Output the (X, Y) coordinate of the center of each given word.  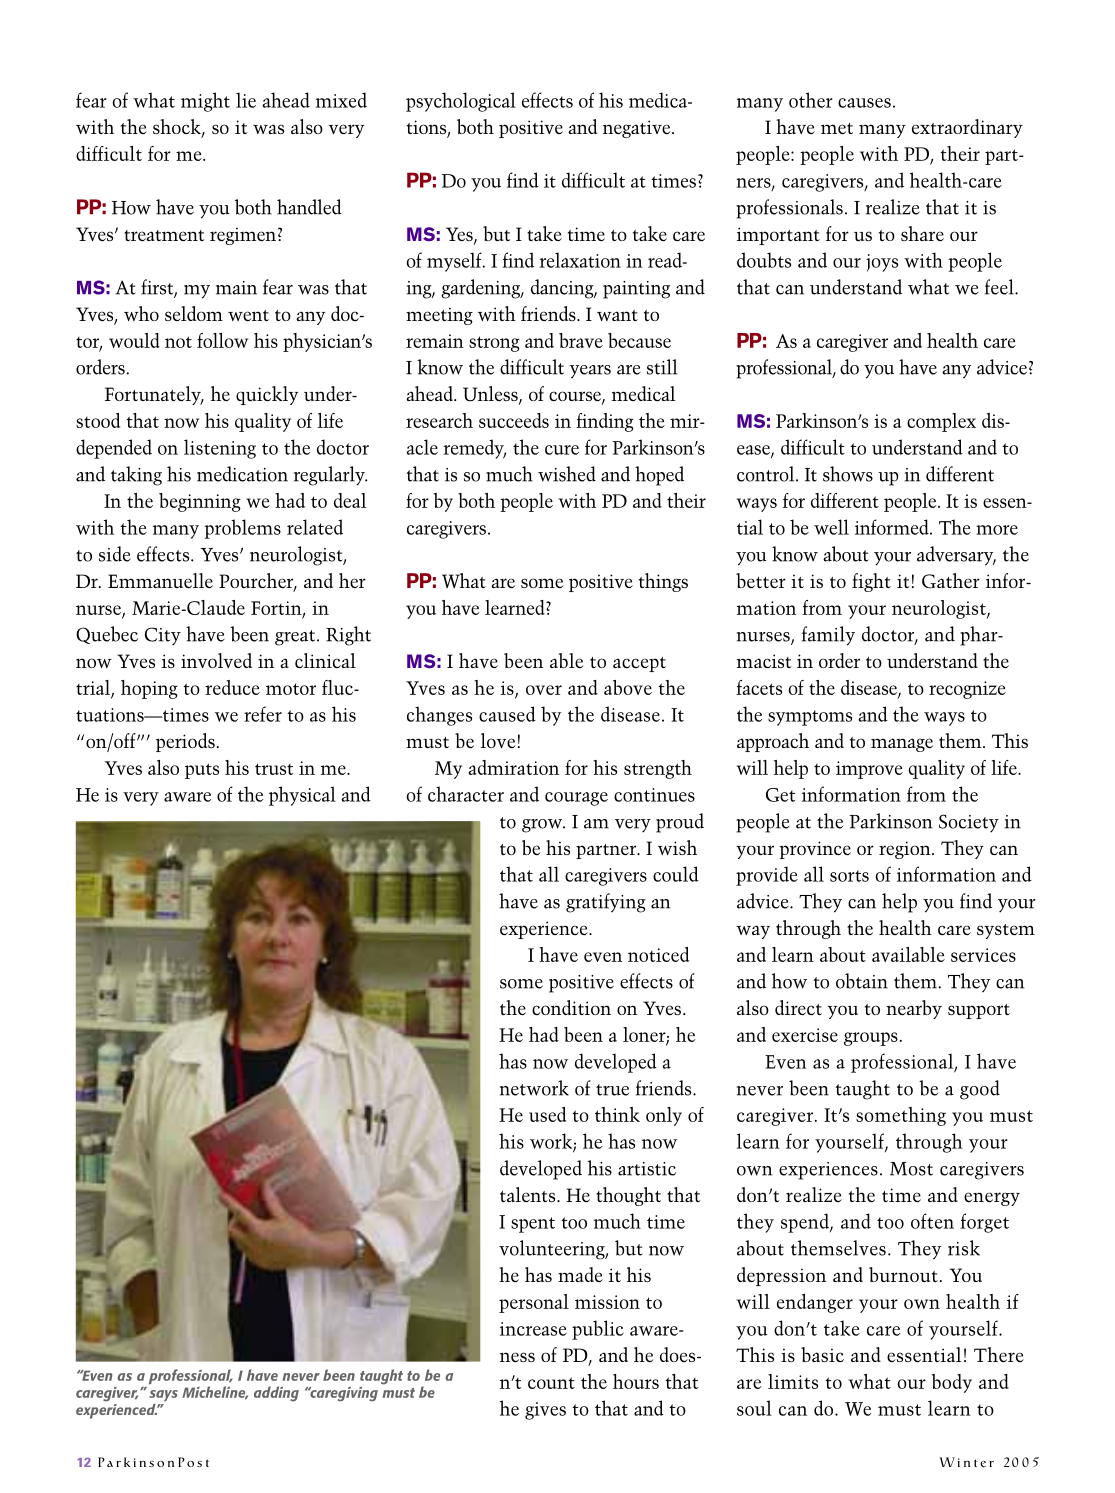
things (663, 582)
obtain (862, 981)
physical (302, 796)
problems (242, 529)
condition (571, 1007)
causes (864, 103)
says (163, 1395)
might (205, 102)
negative (638, 129)
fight (871, 582)
